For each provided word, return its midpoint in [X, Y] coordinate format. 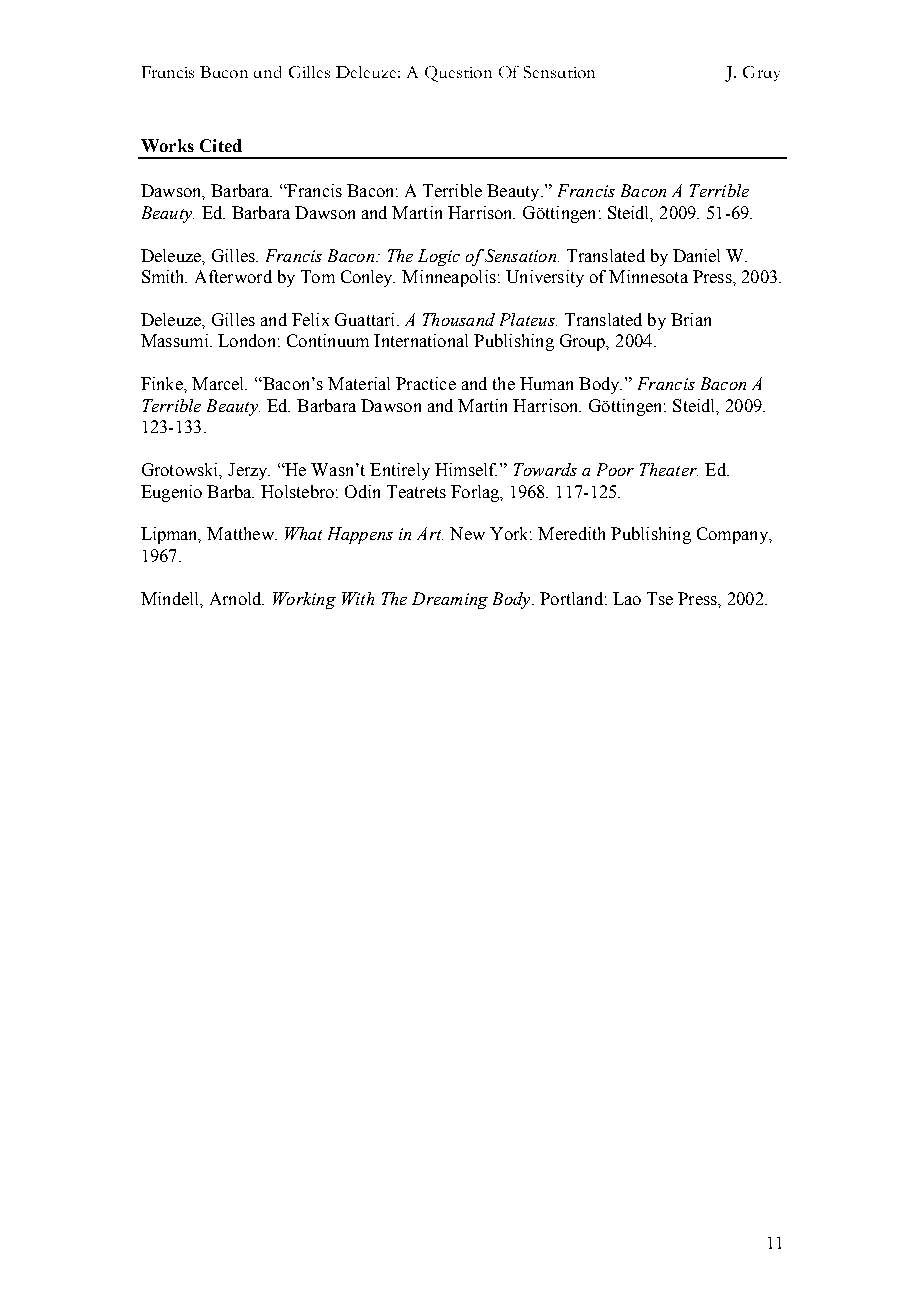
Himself [466, 469]
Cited [221, 145]
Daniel [696, 255]
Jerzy [249, 471]
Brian [691, 319]
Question [458, 74]
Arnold [237, 598]
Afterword [233, 276]
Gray [761, 73]
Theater [669, 469]
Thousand [459, 319]
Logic [439, 257]
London [246, 340]
